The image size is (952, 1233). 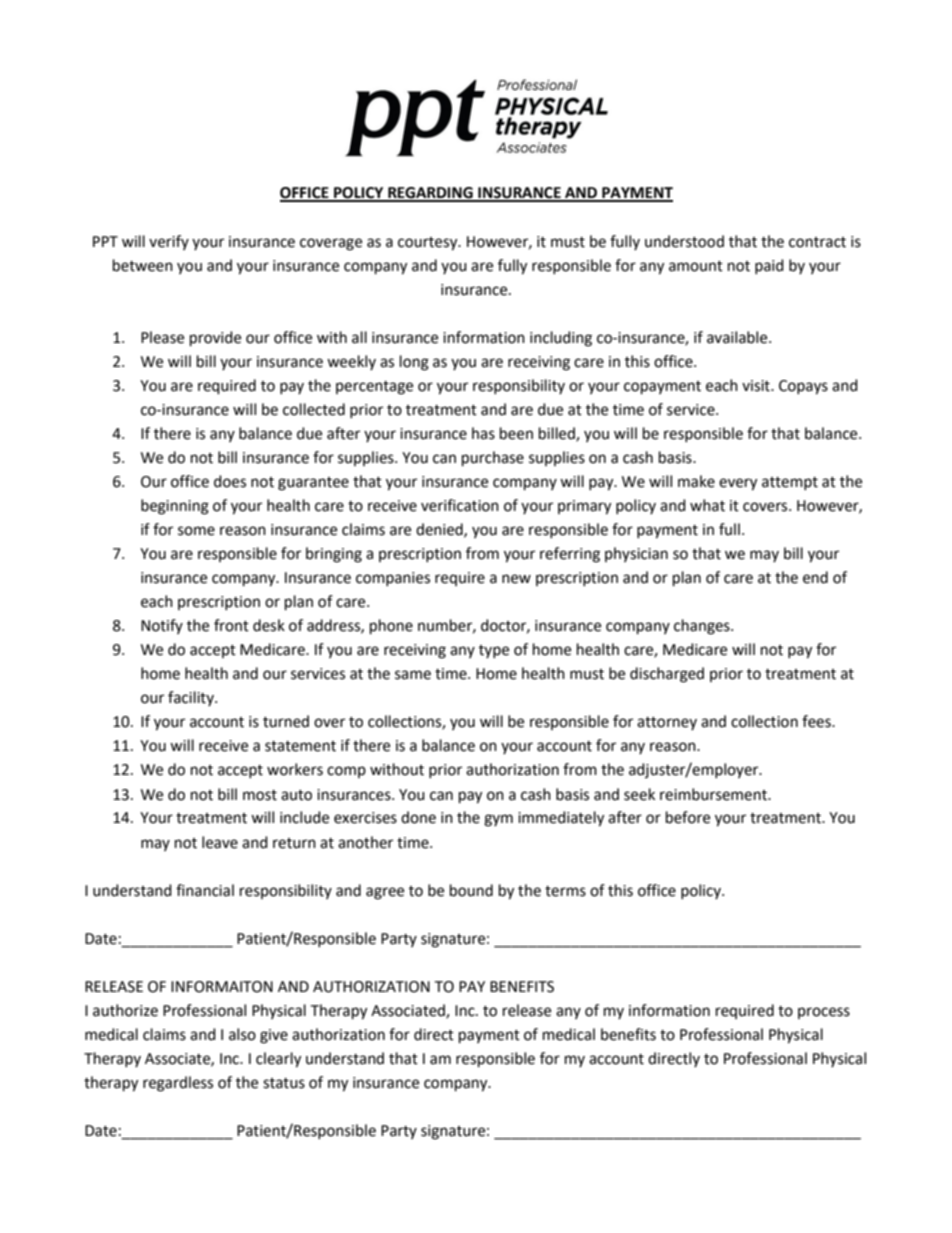 I want to click on changes, so click(x=703, y=627).
